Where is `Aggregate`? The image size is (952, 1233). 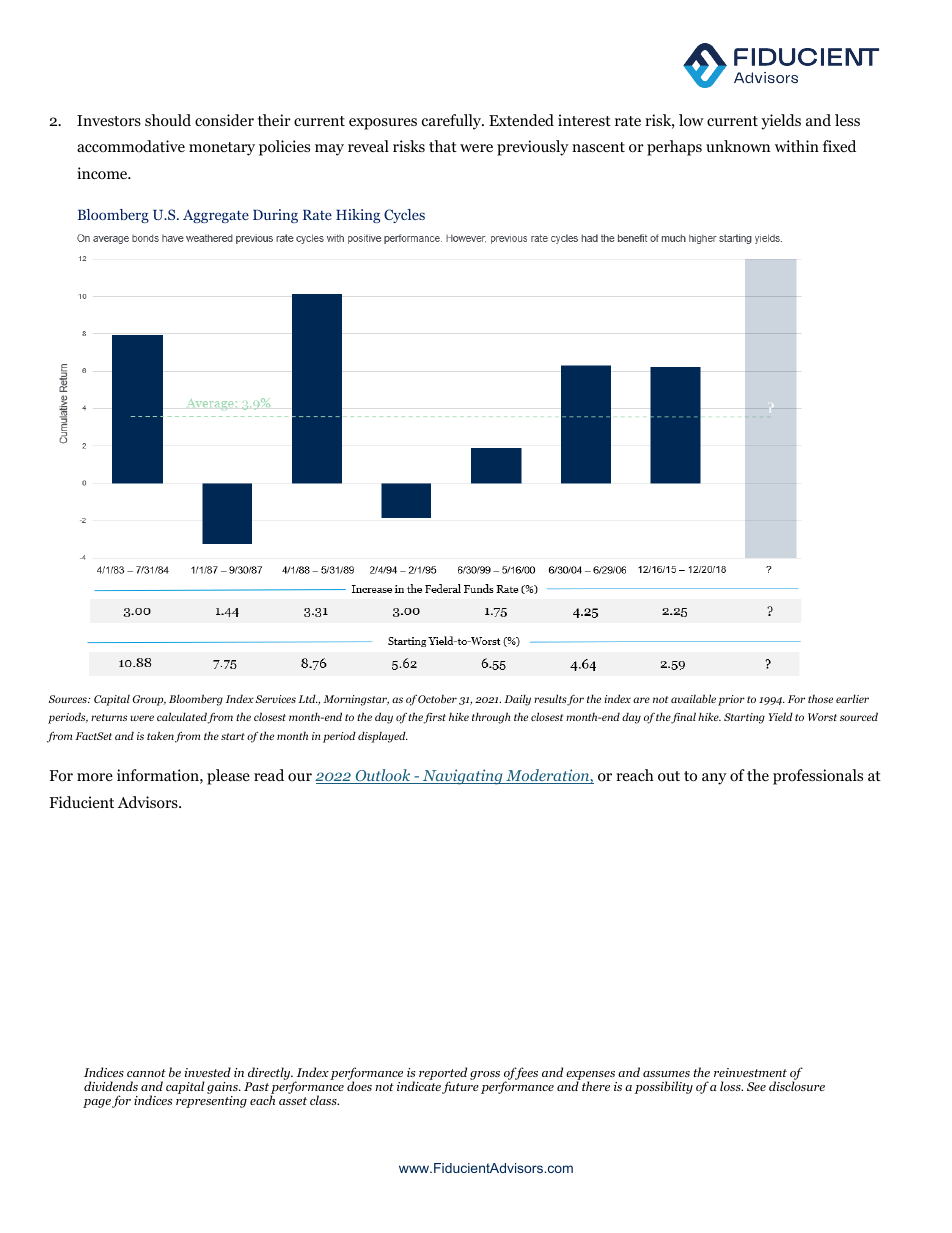
Aggregate is located at coordinates (216, 216).
